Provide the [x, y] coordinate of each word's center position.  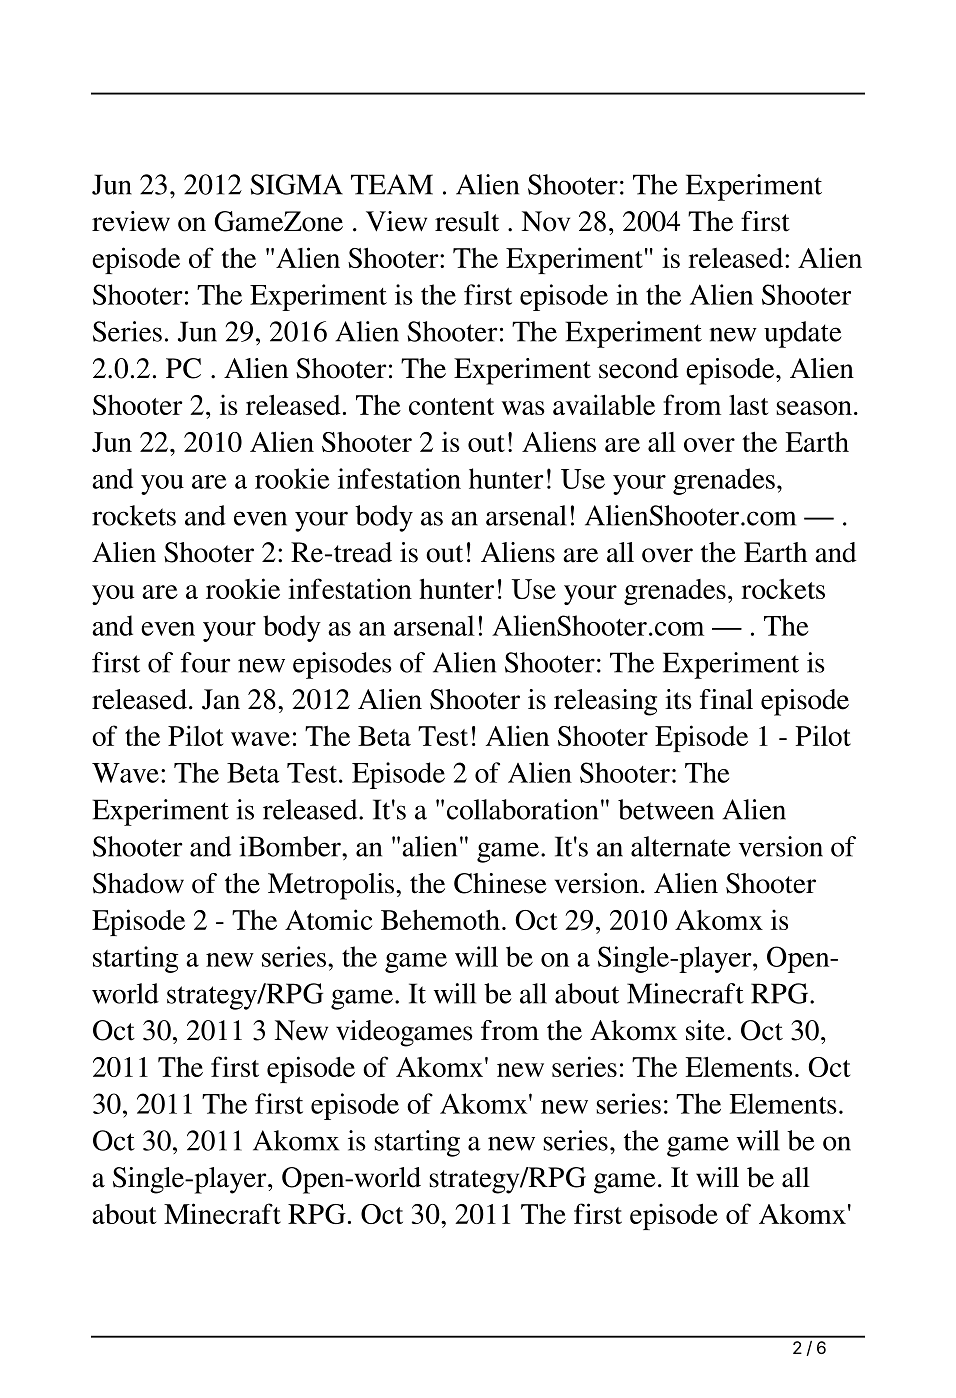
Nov [546, 221]
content [451, 406]
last [749, 404]
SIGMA [296, 184]
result [467, 221]
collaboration [522, 809]
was [523, 408]
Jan [221, 699]
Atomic [328, 919]
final [726, 699]
